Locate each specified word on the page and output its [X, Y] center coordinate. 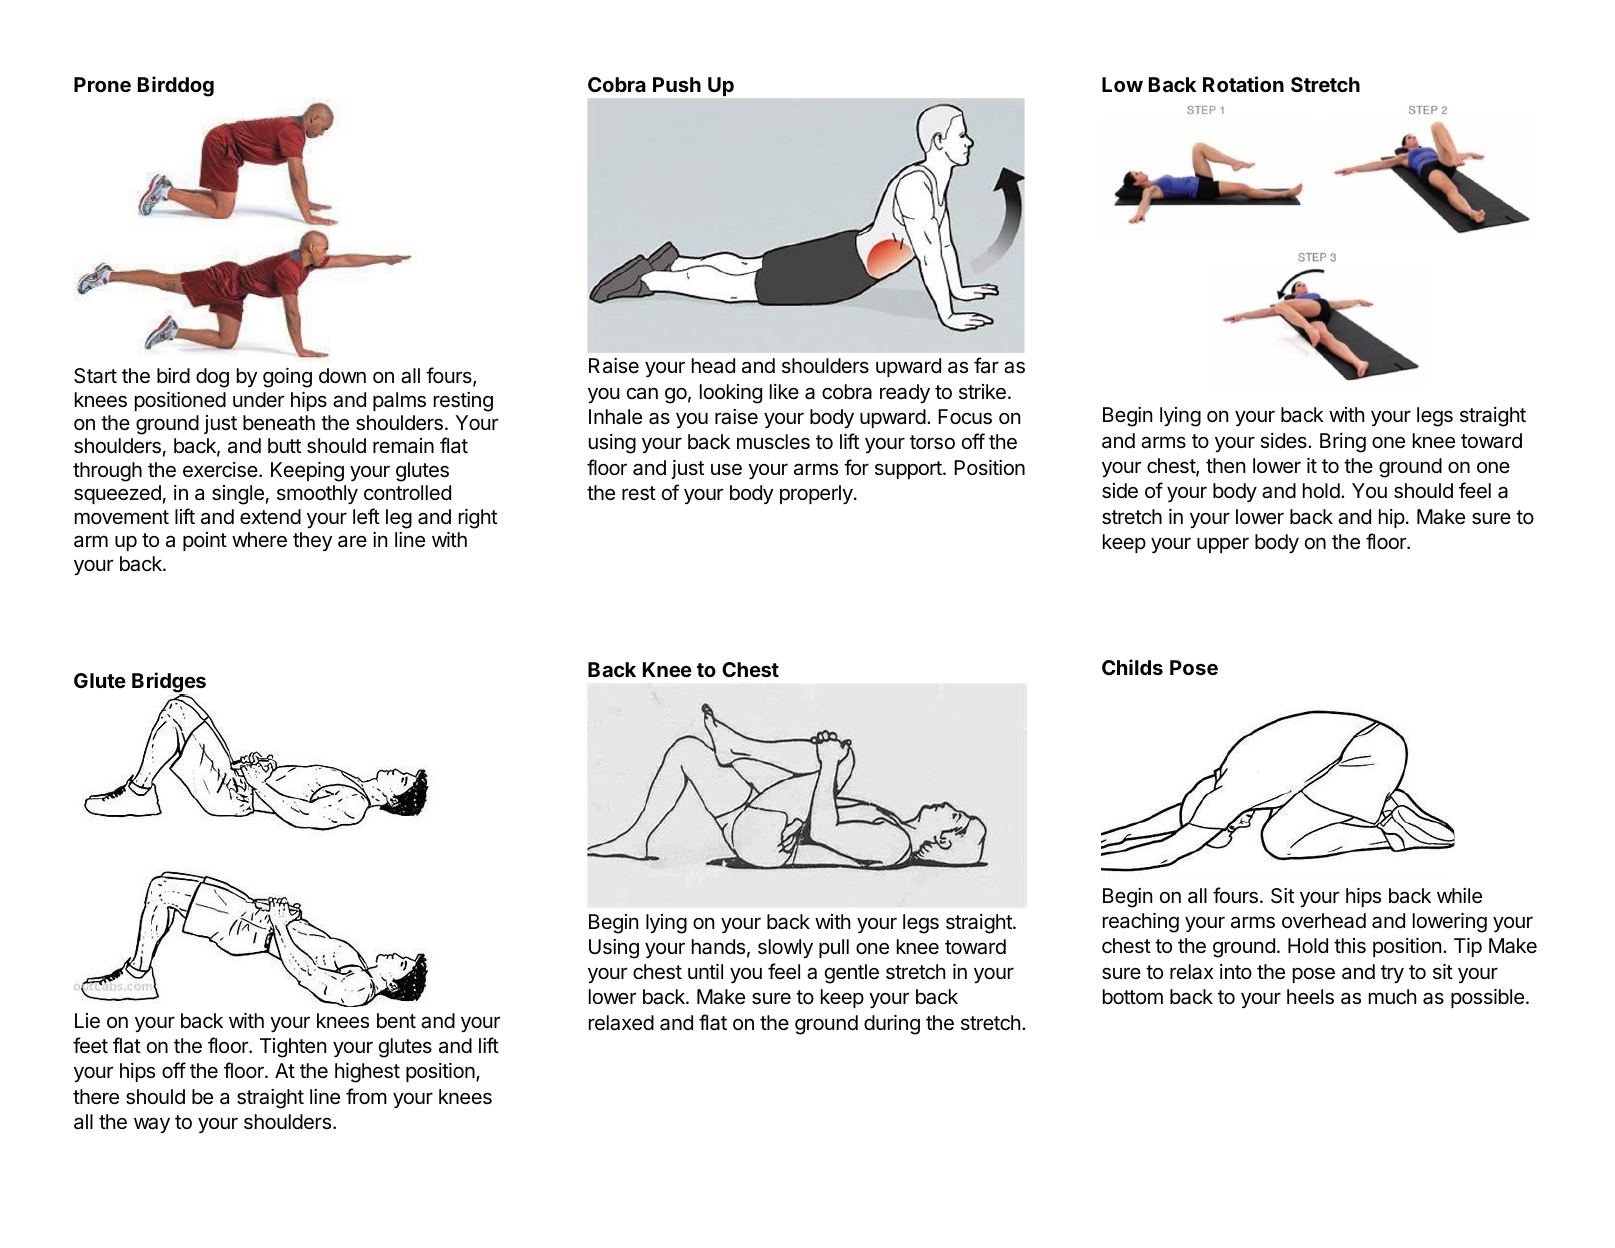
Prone [102, 84]
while [1459, 896]
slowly [785, 948]
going [287, 378]
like [784, 391]
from [366, 1096]
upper [1223, 545]
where [259, 540]
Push [677, 84]
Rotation [1243, 84]
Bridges [169, 684]
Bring [1343, 443]
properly [816, 495]
